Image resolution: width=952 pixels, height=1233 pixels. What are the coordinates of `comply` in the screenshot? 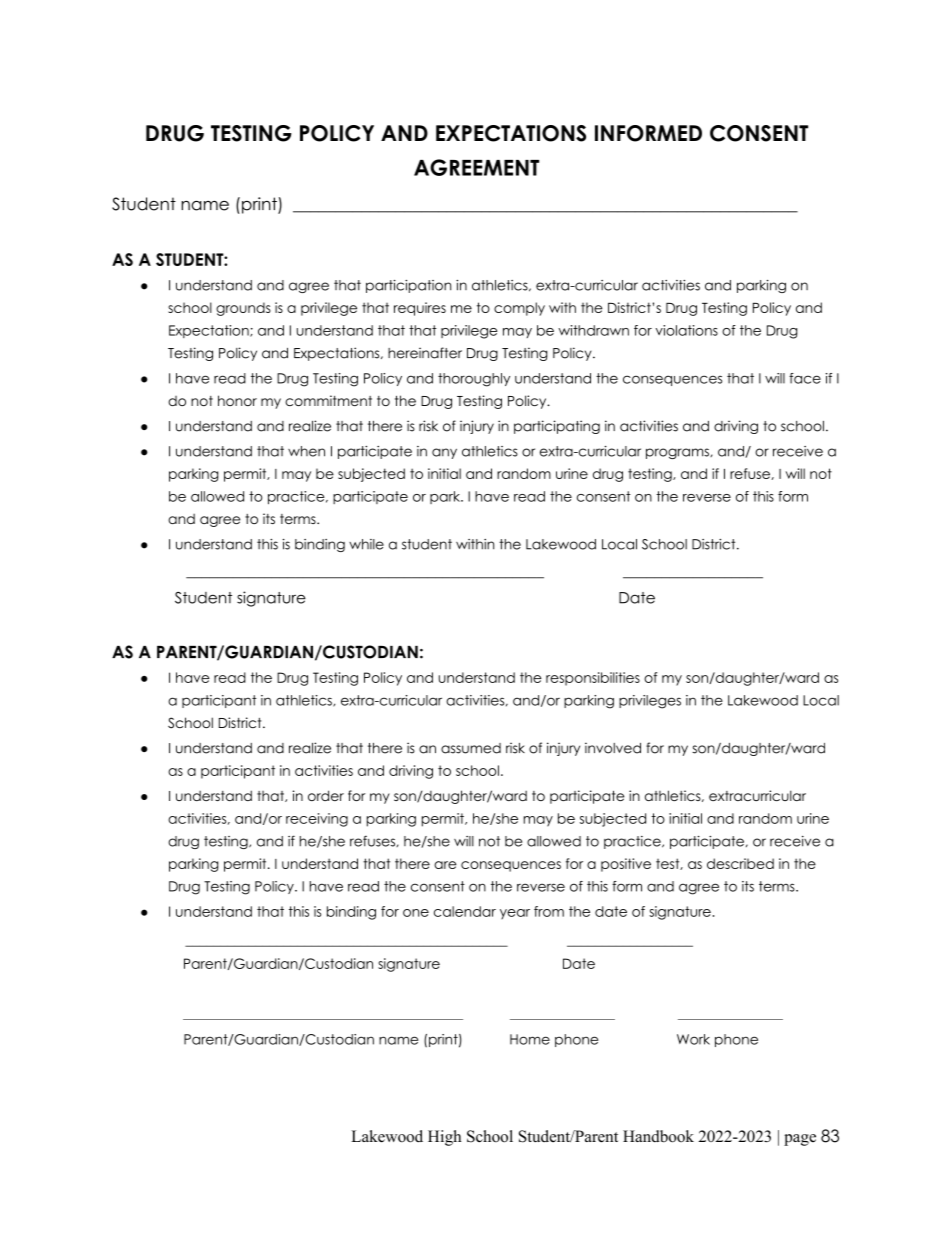 It's located at (519, 309).
